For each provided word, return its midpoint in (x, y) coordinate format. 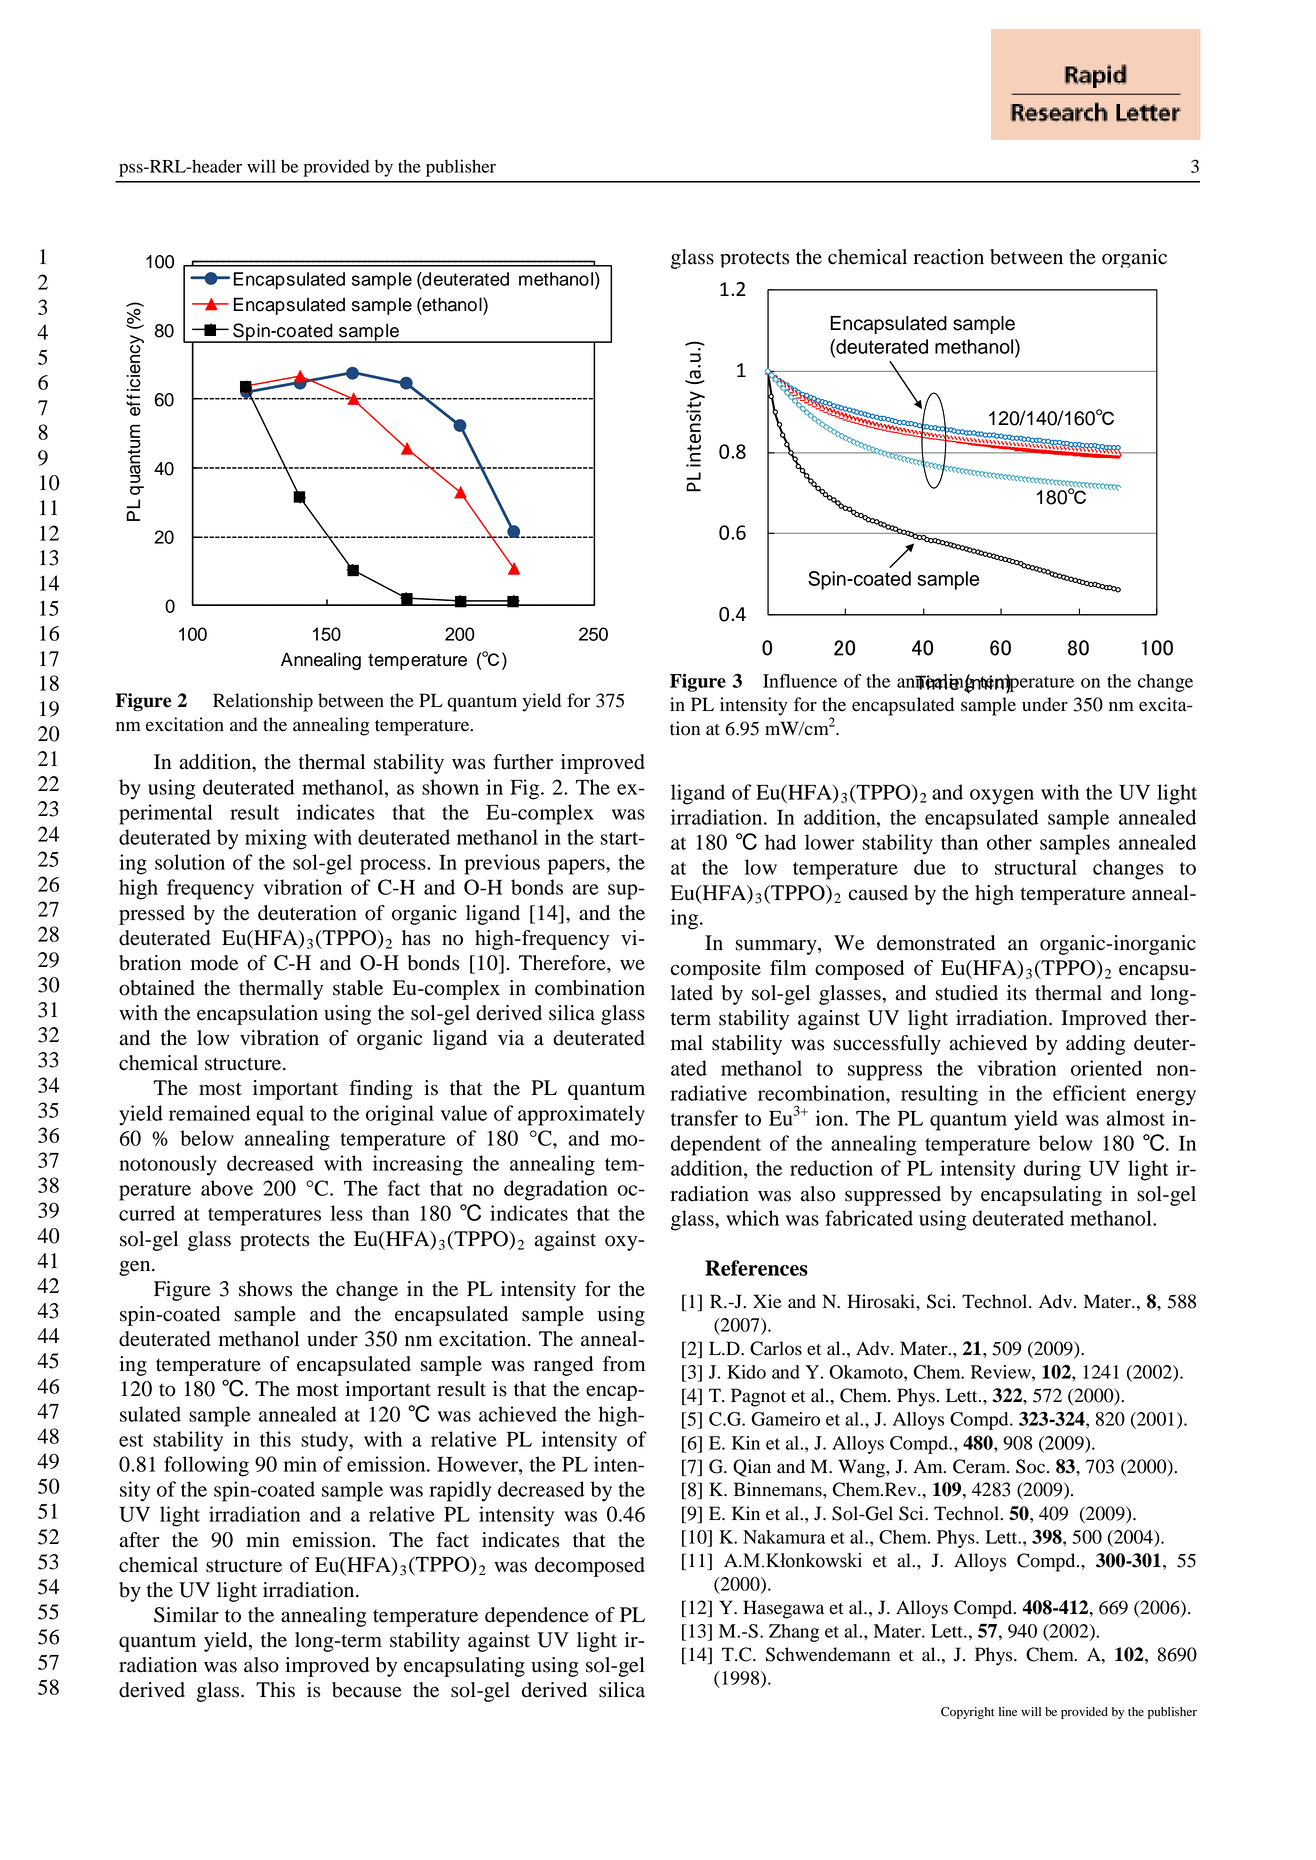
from (624, 1364)
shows (266, 1289)
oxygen (1002, 797)
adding (1095, 1045)
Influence (800, 681)
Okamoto (867, 1372)
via (511, 1038)
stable (358, 988)
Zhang (794, 1633)
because (367, 1690)
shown (450, 787)
